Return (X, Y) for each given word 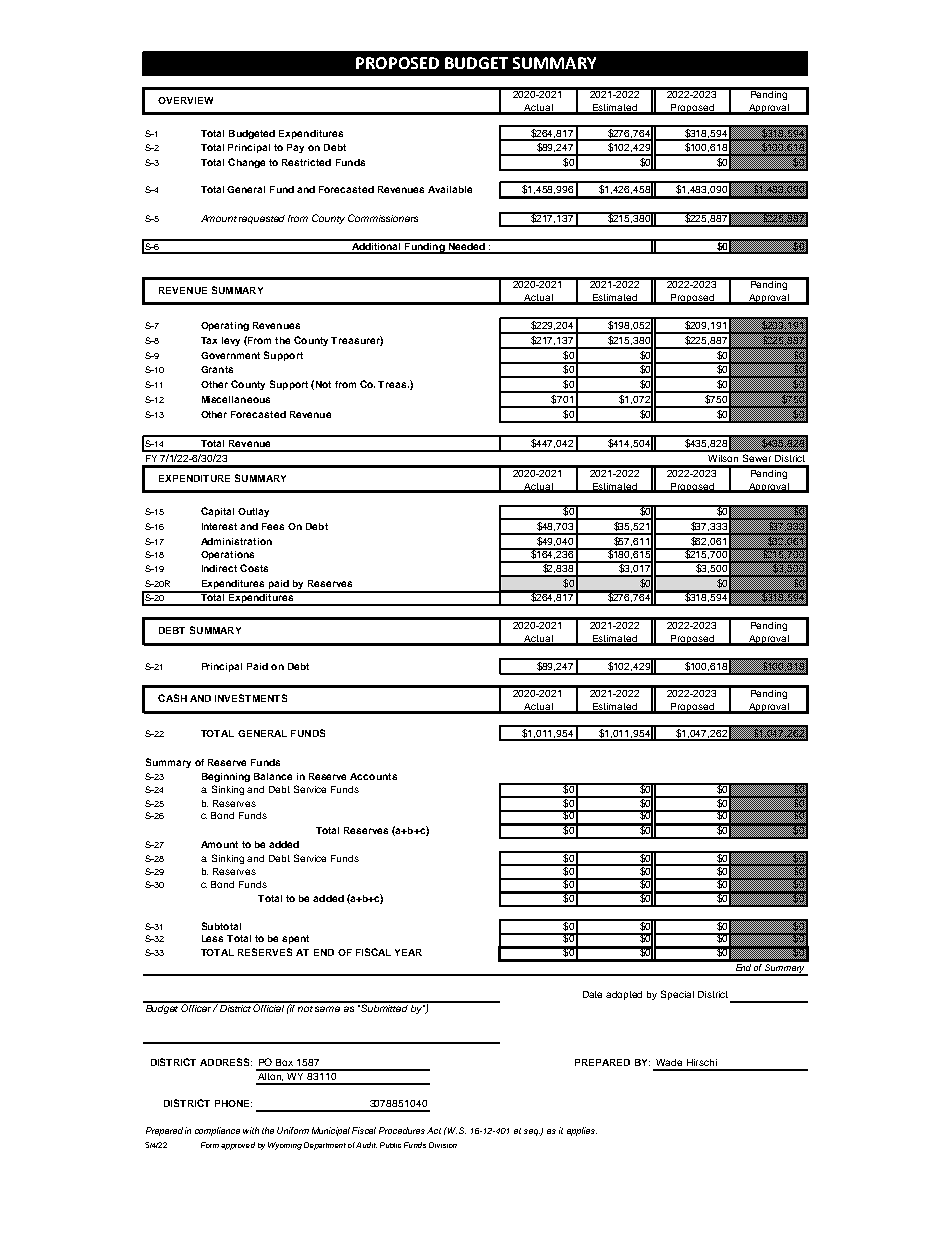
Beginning (226, 777)
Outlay (253, 512)
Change (246, 163)
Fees (273, 526)
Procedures (403, 1130)
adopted (624, 995)
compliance (217, 1131)
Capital (217, 512)
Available (450, 189)
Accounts (373, 776)
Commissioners (383, 218)
